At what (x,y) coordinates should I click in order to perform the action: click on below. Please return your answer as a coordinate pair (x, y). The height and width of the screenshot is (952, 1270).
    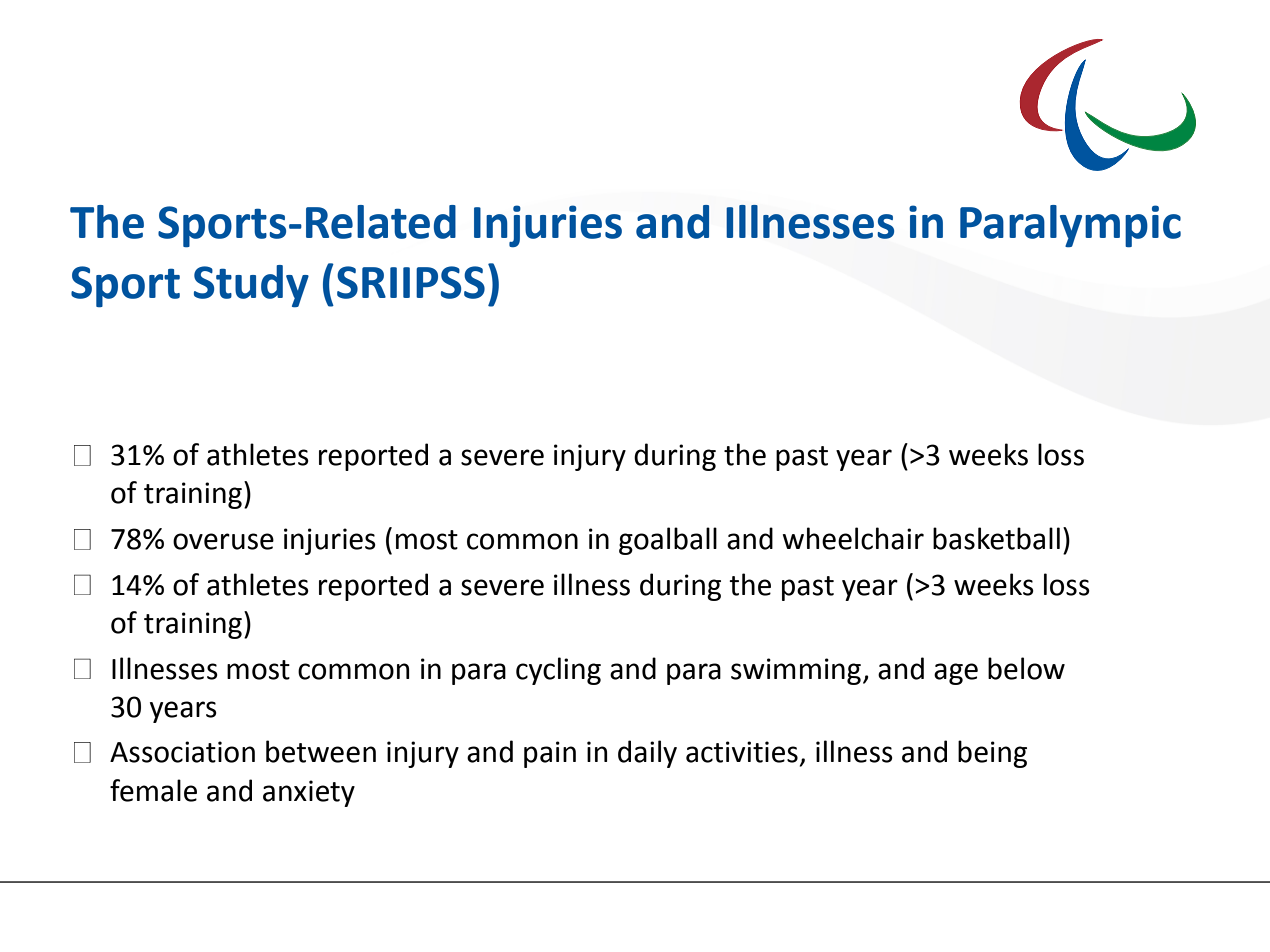
    Looking at the image, I should click on (1026, 668).
